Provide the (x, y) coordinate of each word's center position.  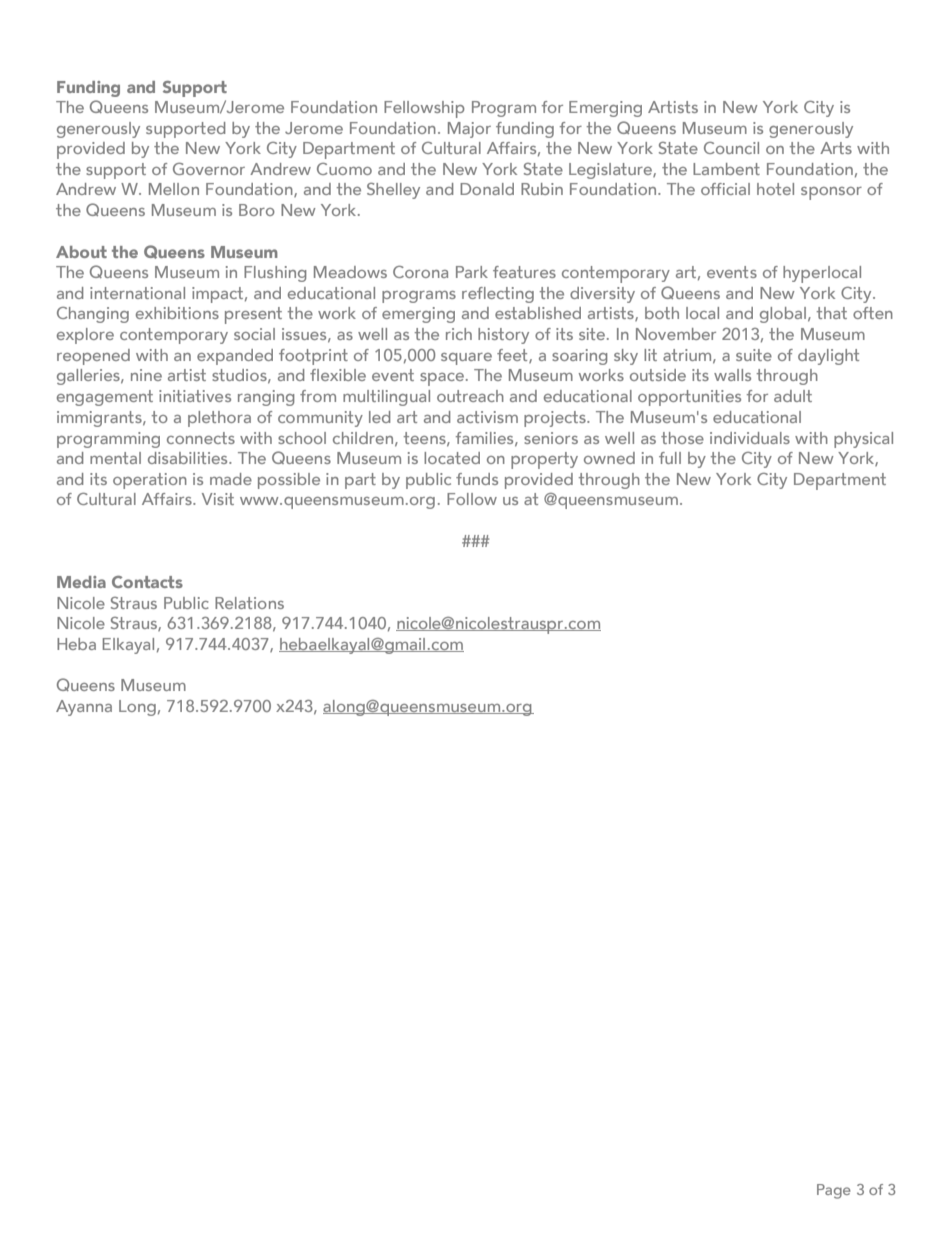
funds (477, 479)
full (670, 458)
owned (609, 458)
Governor (209, 169)
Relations (249, 603)
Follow (472, 499)
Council (731, 148)
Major (469, 130)
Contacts (147, 582)
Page (834, 1191)
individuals (750, 438)
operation (150, 481)
